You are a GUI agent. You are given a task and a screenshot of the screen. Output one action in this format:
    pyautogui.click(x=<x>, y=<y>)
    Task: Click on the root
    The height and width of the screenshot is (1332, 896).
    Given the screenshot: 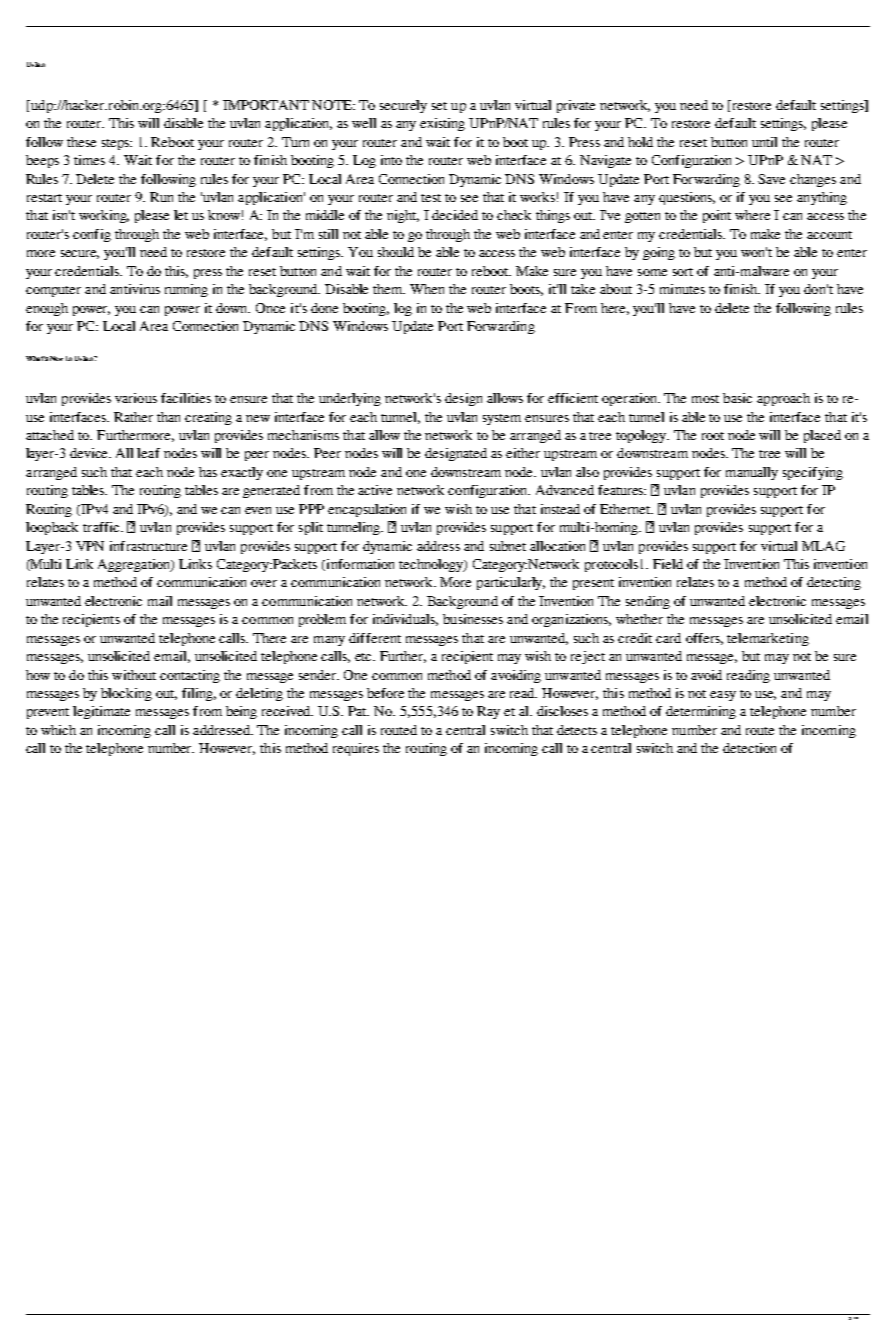 What is the action you would take?
    pyautogui.click(x=713, y=436)
